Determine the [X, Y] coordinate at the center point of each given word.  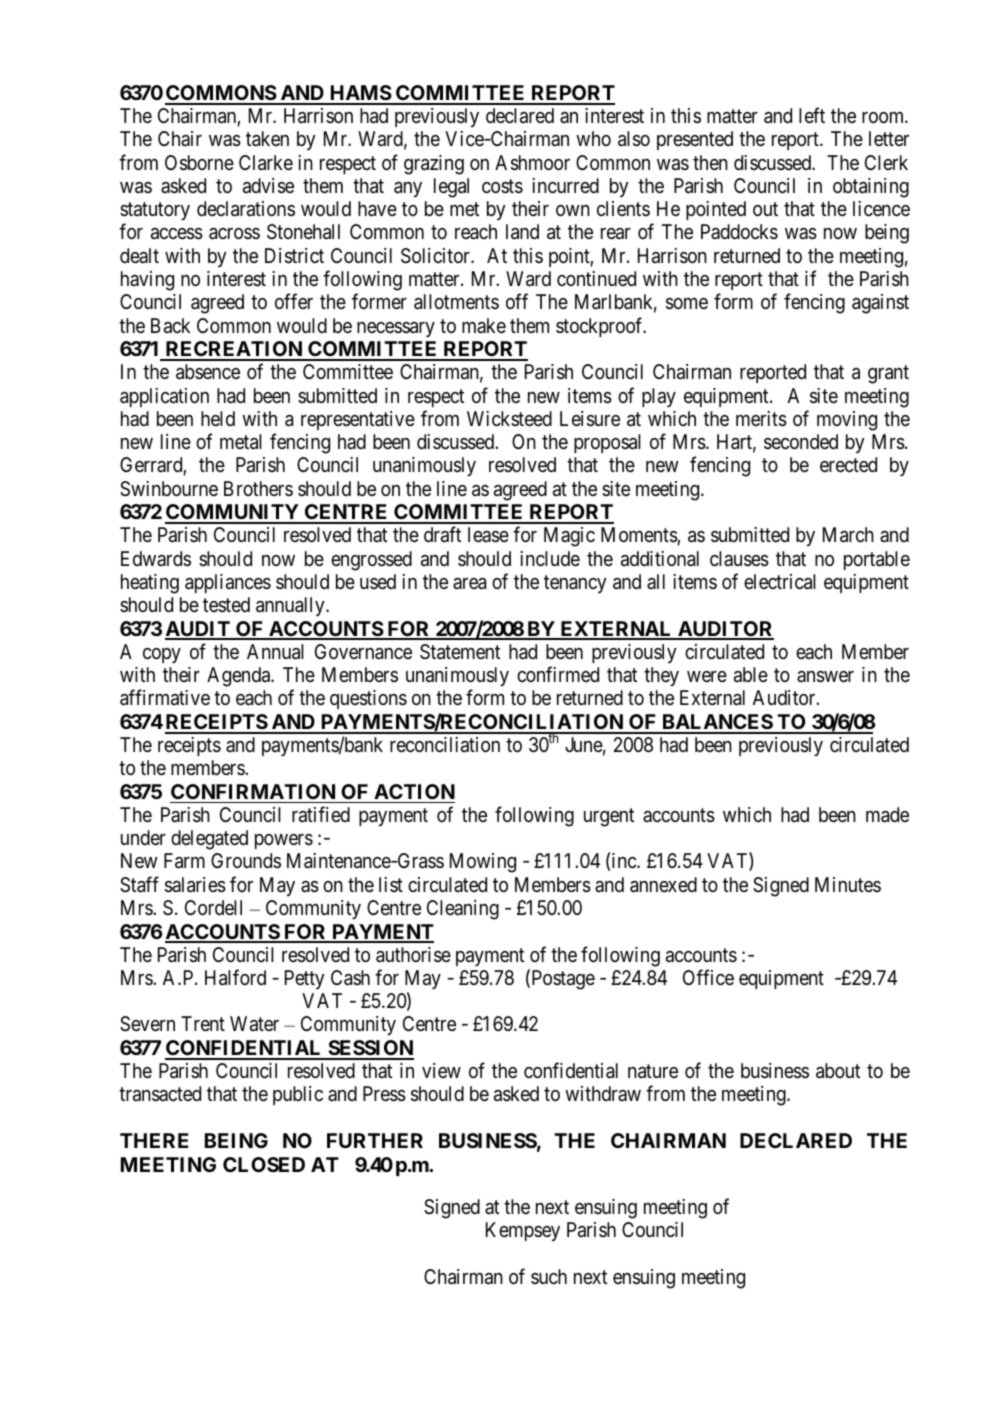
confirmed [558, 674]
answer [825, 677]
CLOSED [264, 1164]
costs [502, 186]
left [812, 115]
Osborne [199, 163]
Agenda [240, 677]
